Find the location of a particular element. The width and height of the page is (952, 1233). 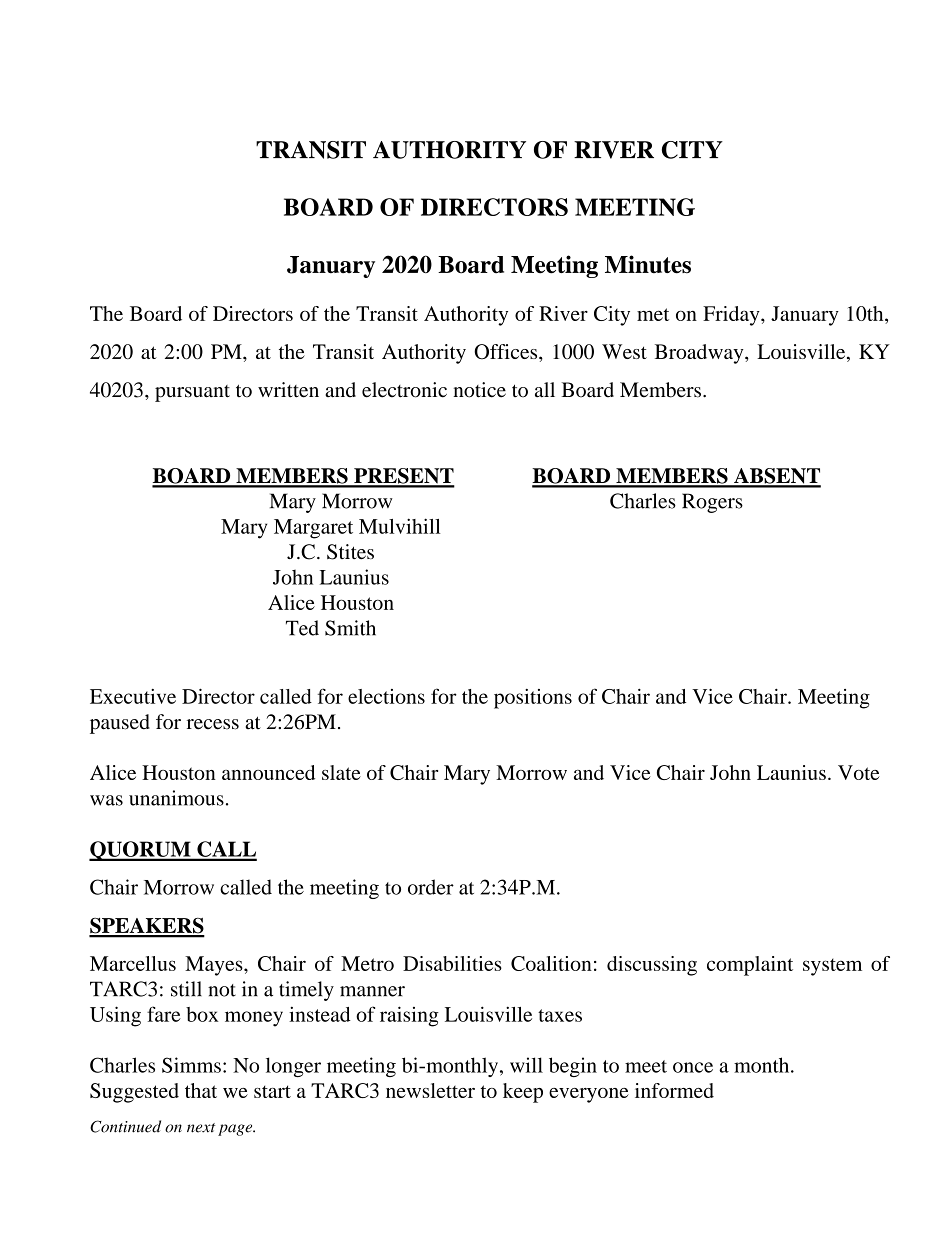

keep is located at coordinates (523, 1093).
